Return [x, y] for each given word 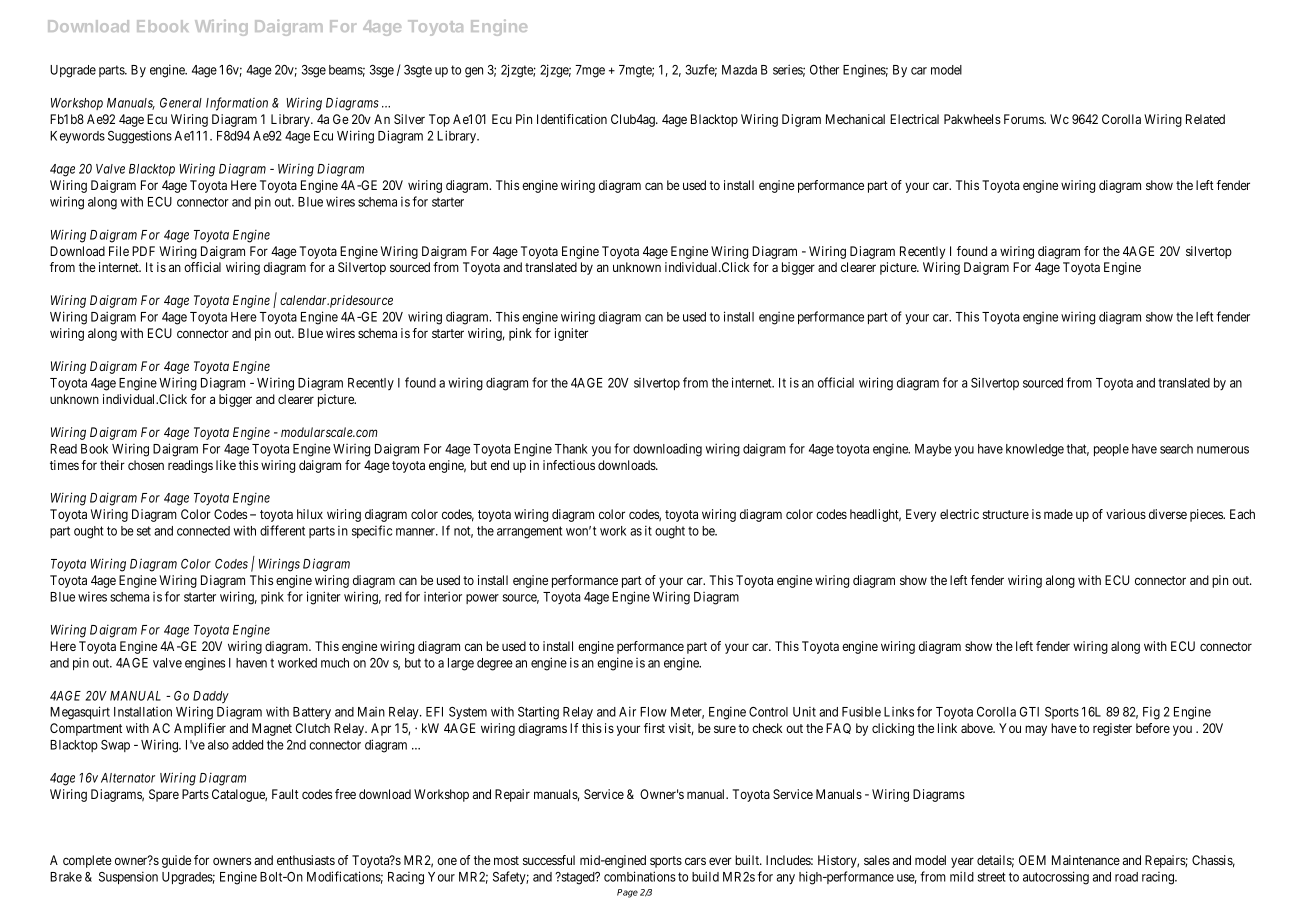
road [1126, 877]
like [226, 465]
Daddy [211, 697]
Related [1205, 119]
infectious [569, 465]
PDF [143, 251]
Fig [1151, 713]
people [1111, 450]
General [181, 103]
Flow [653, 712]
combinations [640, 876]
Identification [572, 119]
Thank [571, 449]
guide [176, 861]
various [1126, 514]
